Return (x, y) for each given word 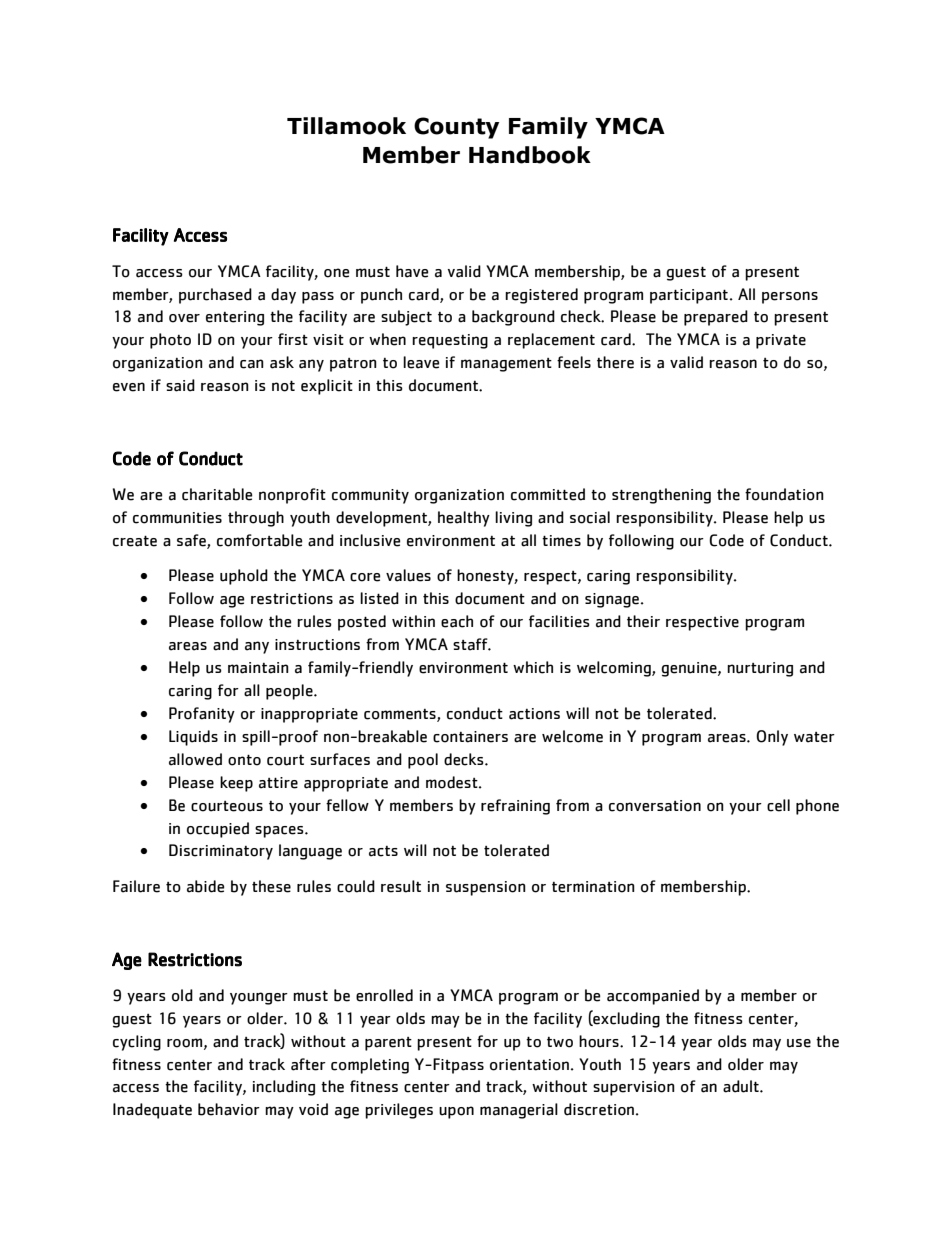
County (456, 128)
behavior (229, 1109)
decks (465, 759)
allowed (195, 759)
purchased (215, 296)
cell (778, 805)
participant (689, 296)
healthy (464, 519)
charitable (217, 494)
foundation (784, 494)
